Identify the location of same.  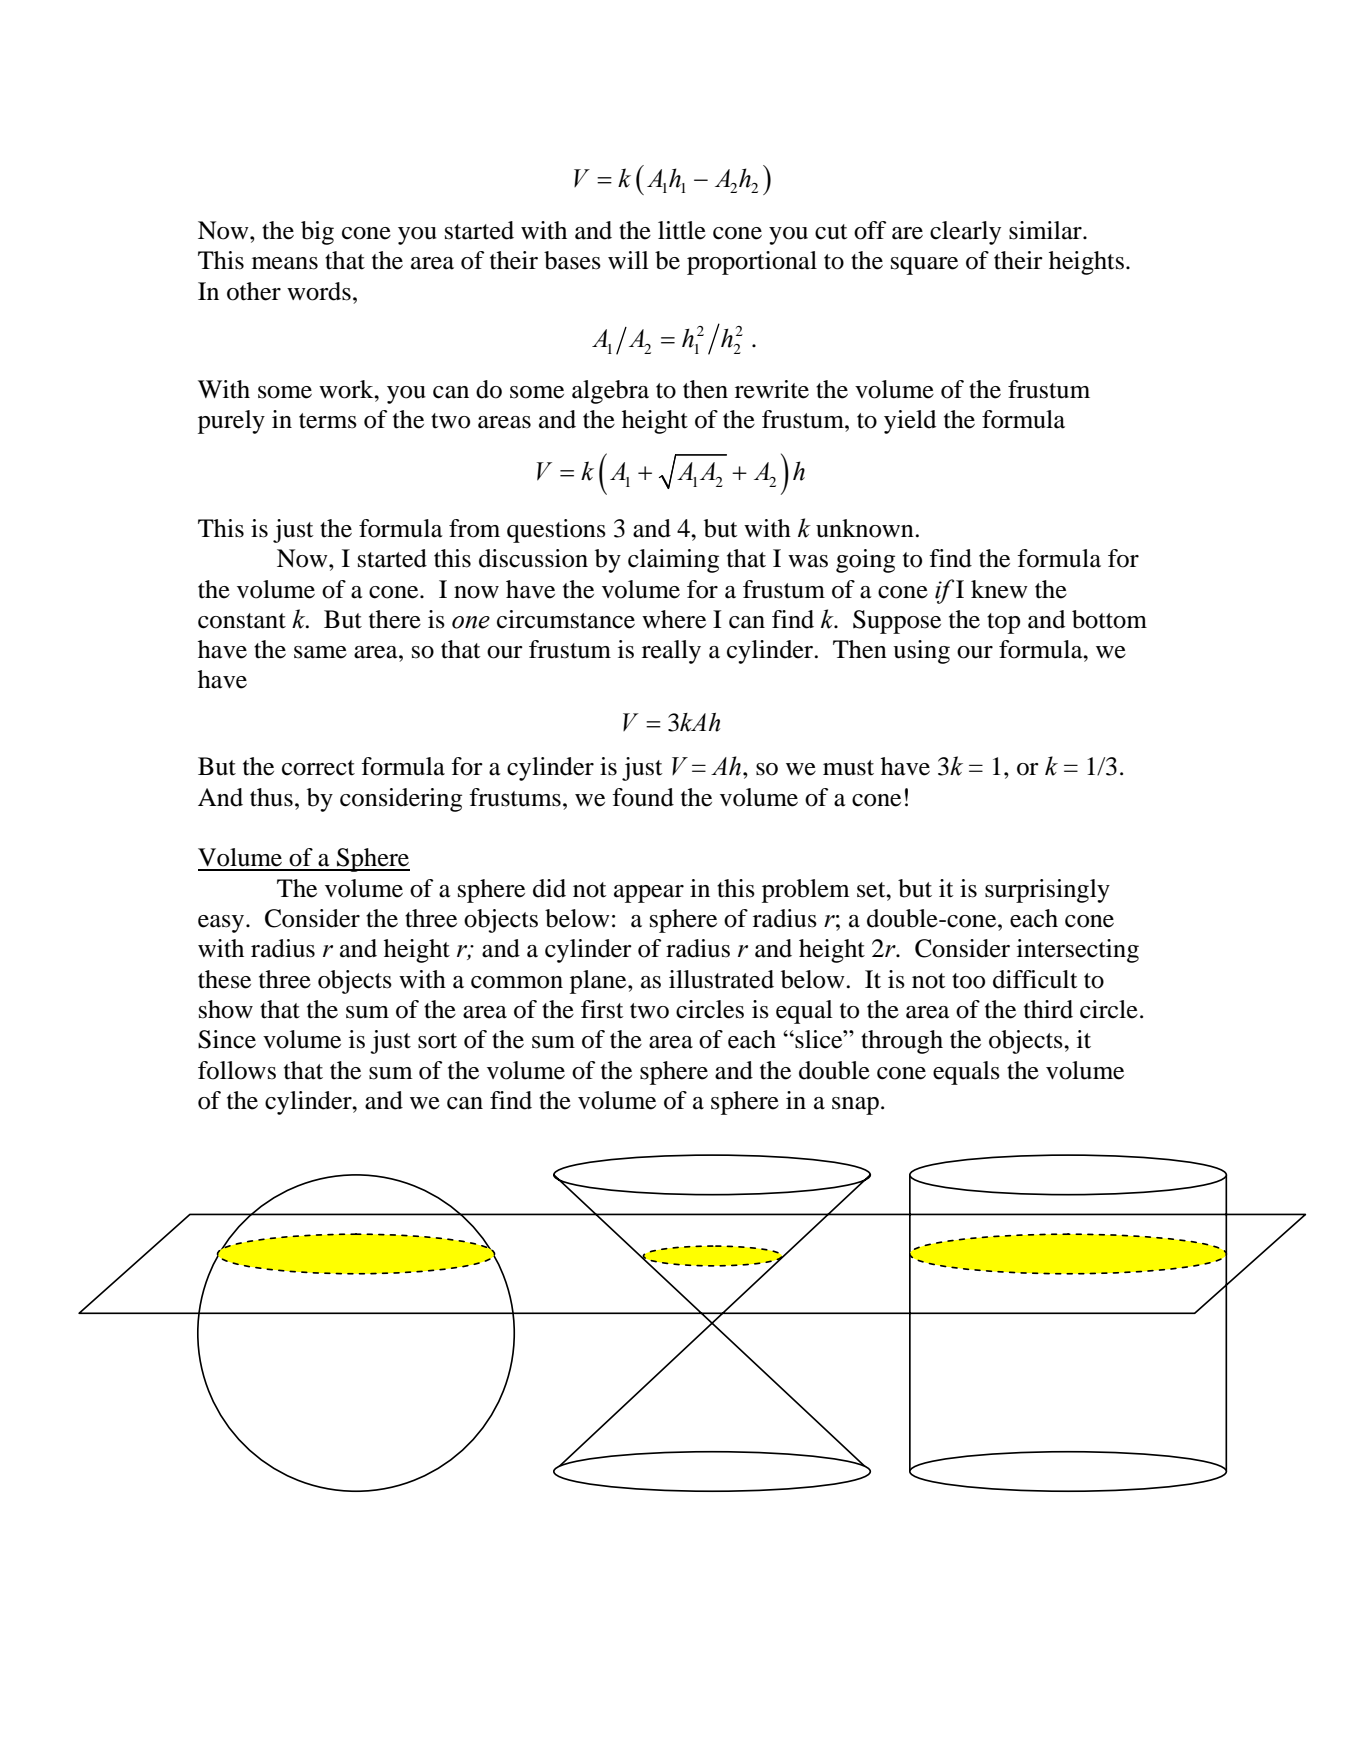
(320, 652).
